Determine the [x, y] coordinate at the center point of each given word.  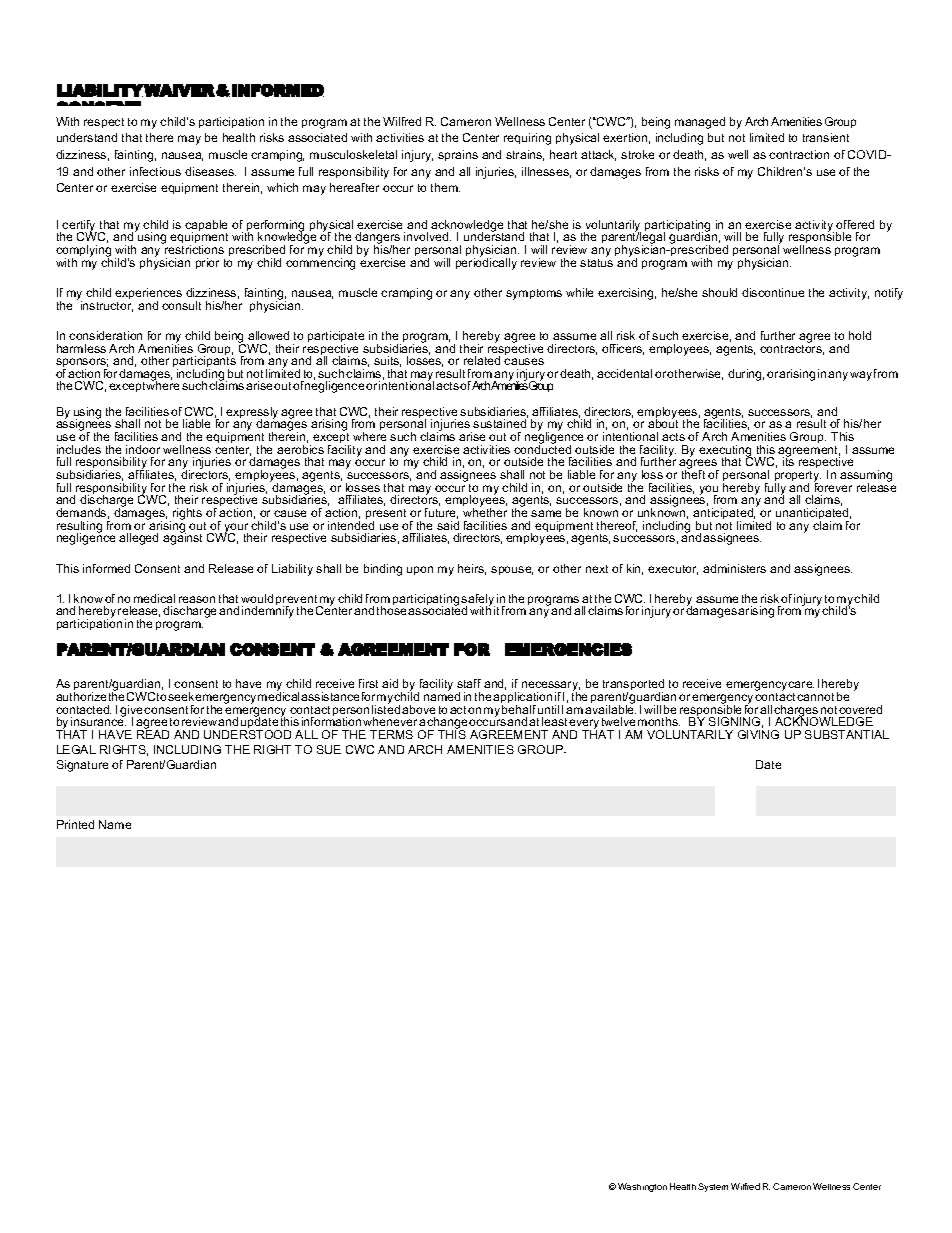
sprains [458, 155]
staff [469, 683]
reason [197, 599]
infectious [155, 171]
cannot [815, 697]
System [713, 1187]
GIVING [758, 734]
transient [826, 137]
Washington [642, 1187]
